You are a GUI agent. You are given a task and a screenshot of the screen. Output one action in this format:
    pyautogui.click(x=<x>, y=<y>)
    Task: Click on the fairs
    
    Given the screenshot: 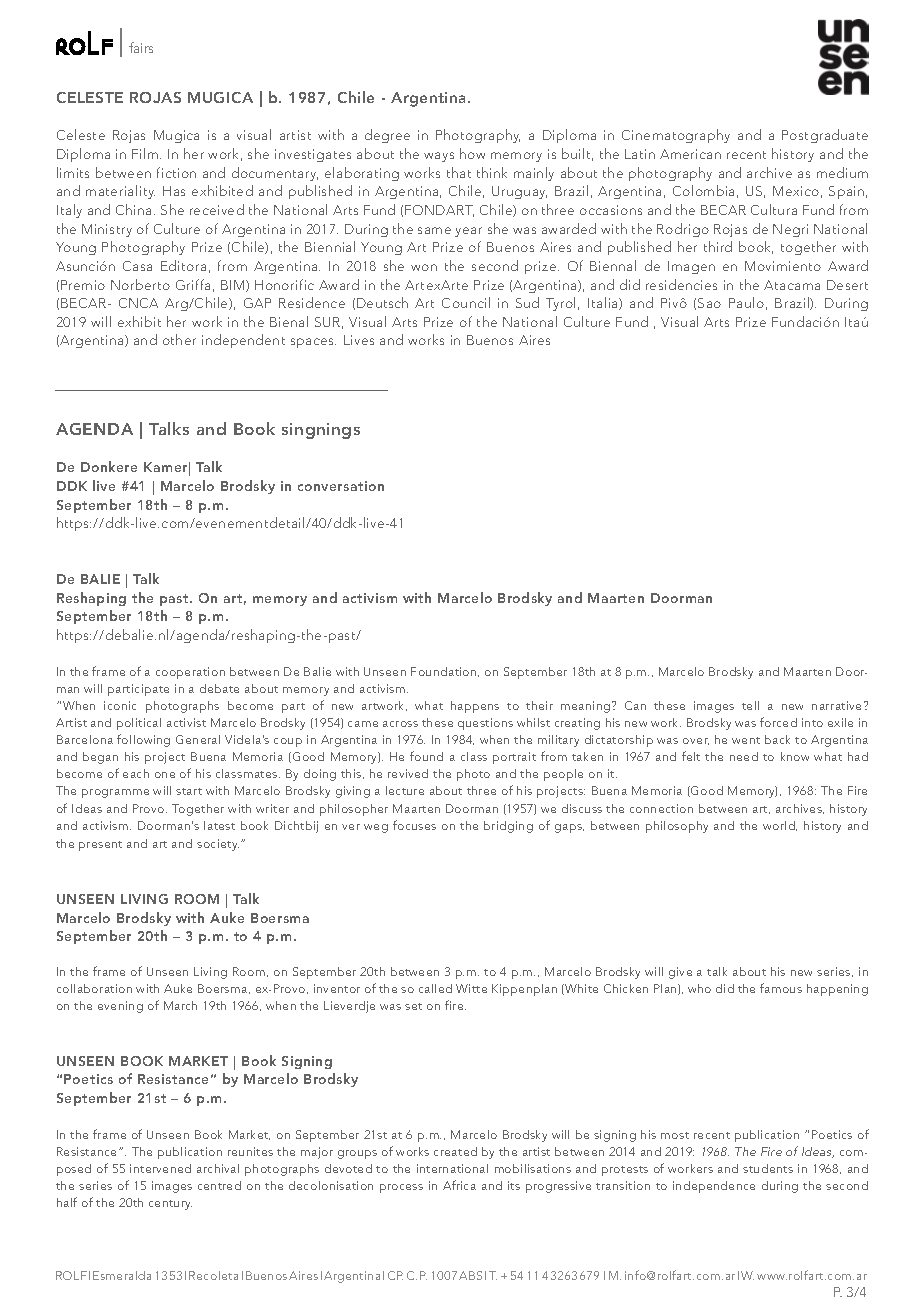 What is the action you would take?
    pyautogui.click(x=141, y=47)
